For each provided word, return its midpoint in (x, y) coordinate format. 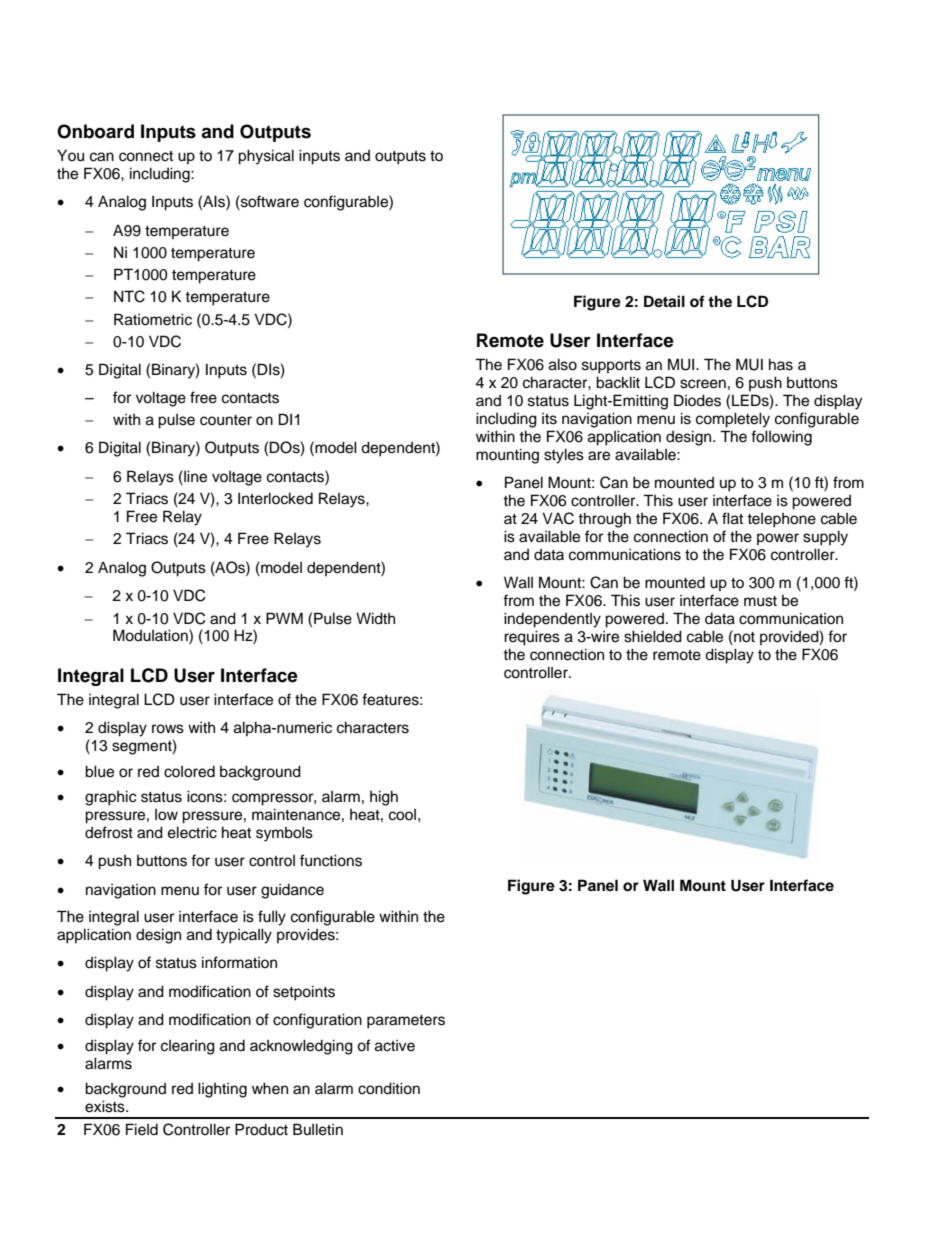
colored (189, 772)
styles (564, 456)
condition (389, 1088)
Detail (664, 301)
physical (266, 157)
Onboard (95, 131)
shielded (653, 636)
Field (142, 1129)
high (384, 798)
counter (226, 420)
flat (732, 518)
